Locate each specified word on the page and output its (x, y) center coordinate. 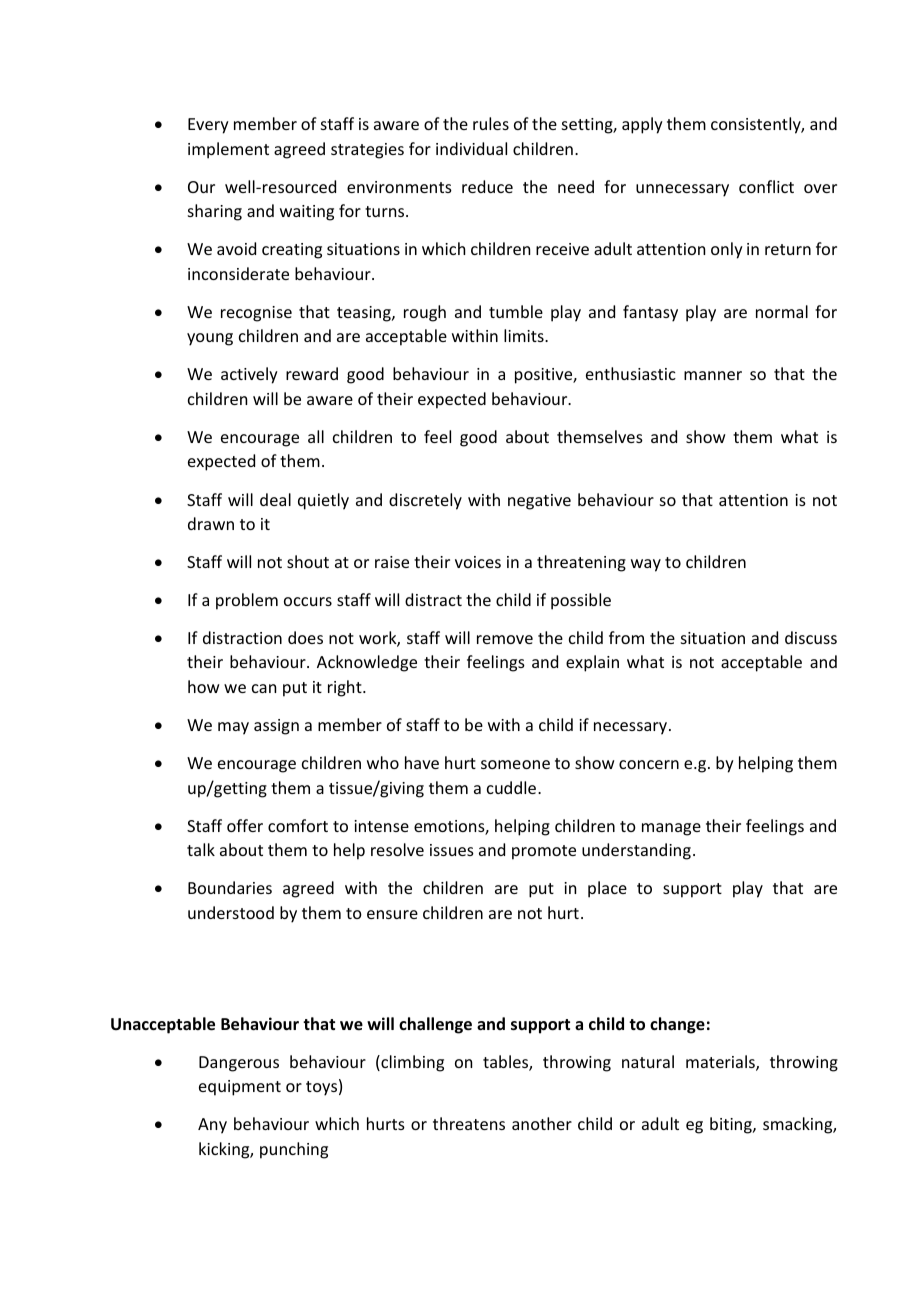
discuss (811, 637)
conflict (766, 186)
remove (505, 639)
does (305, 637)
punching (294, 1150)
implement (228, 150)
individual (471, 148)
